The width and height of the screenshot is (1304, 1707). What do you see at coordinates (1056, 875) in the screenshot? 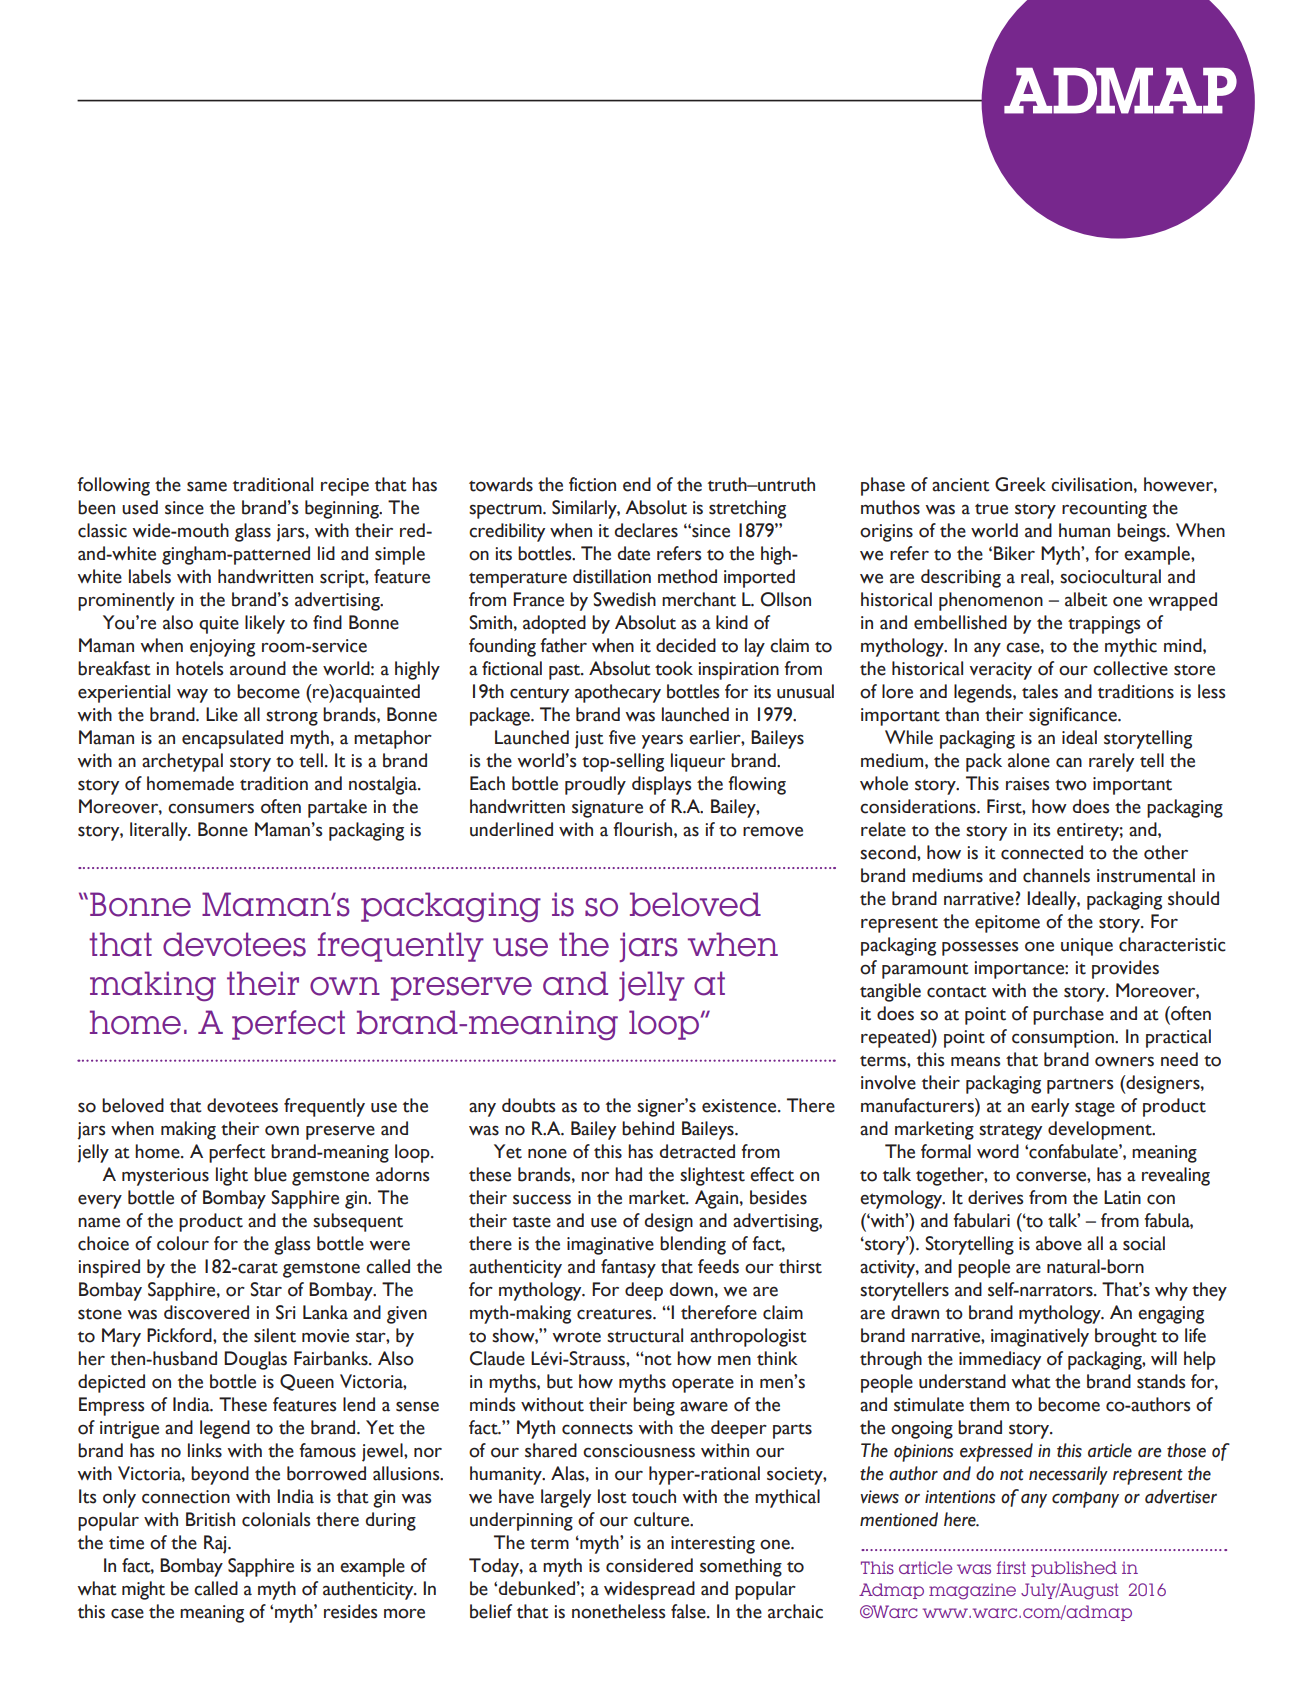
I see `channels` at bounding box center [1056, 875].
